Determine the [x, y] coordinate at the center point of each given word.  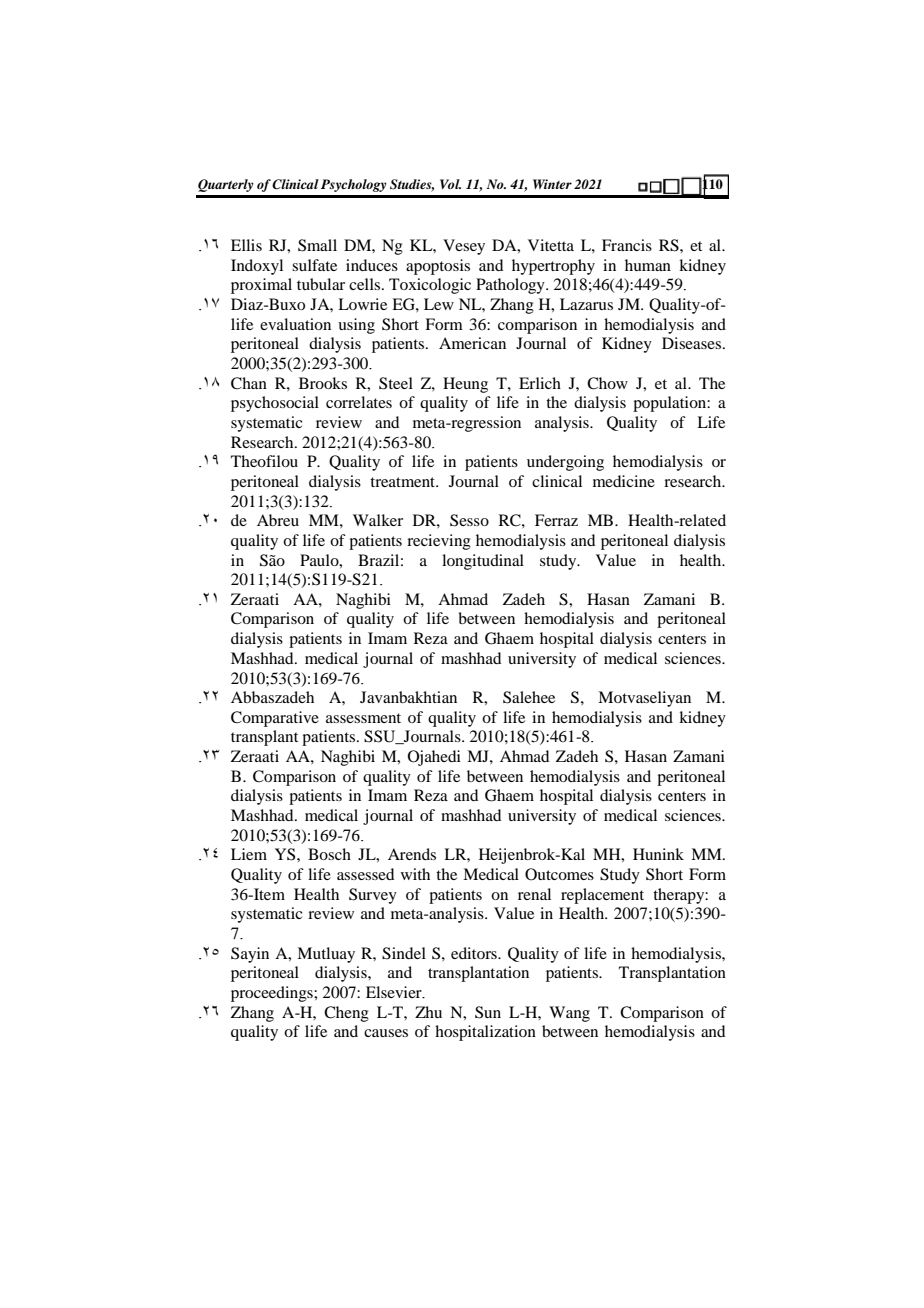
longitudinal [483, 562]
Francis [627, 245]
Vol [450, 184]
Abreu [278, 520]
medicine [624, 481]
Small [317, 245]
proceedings [273, 994]
